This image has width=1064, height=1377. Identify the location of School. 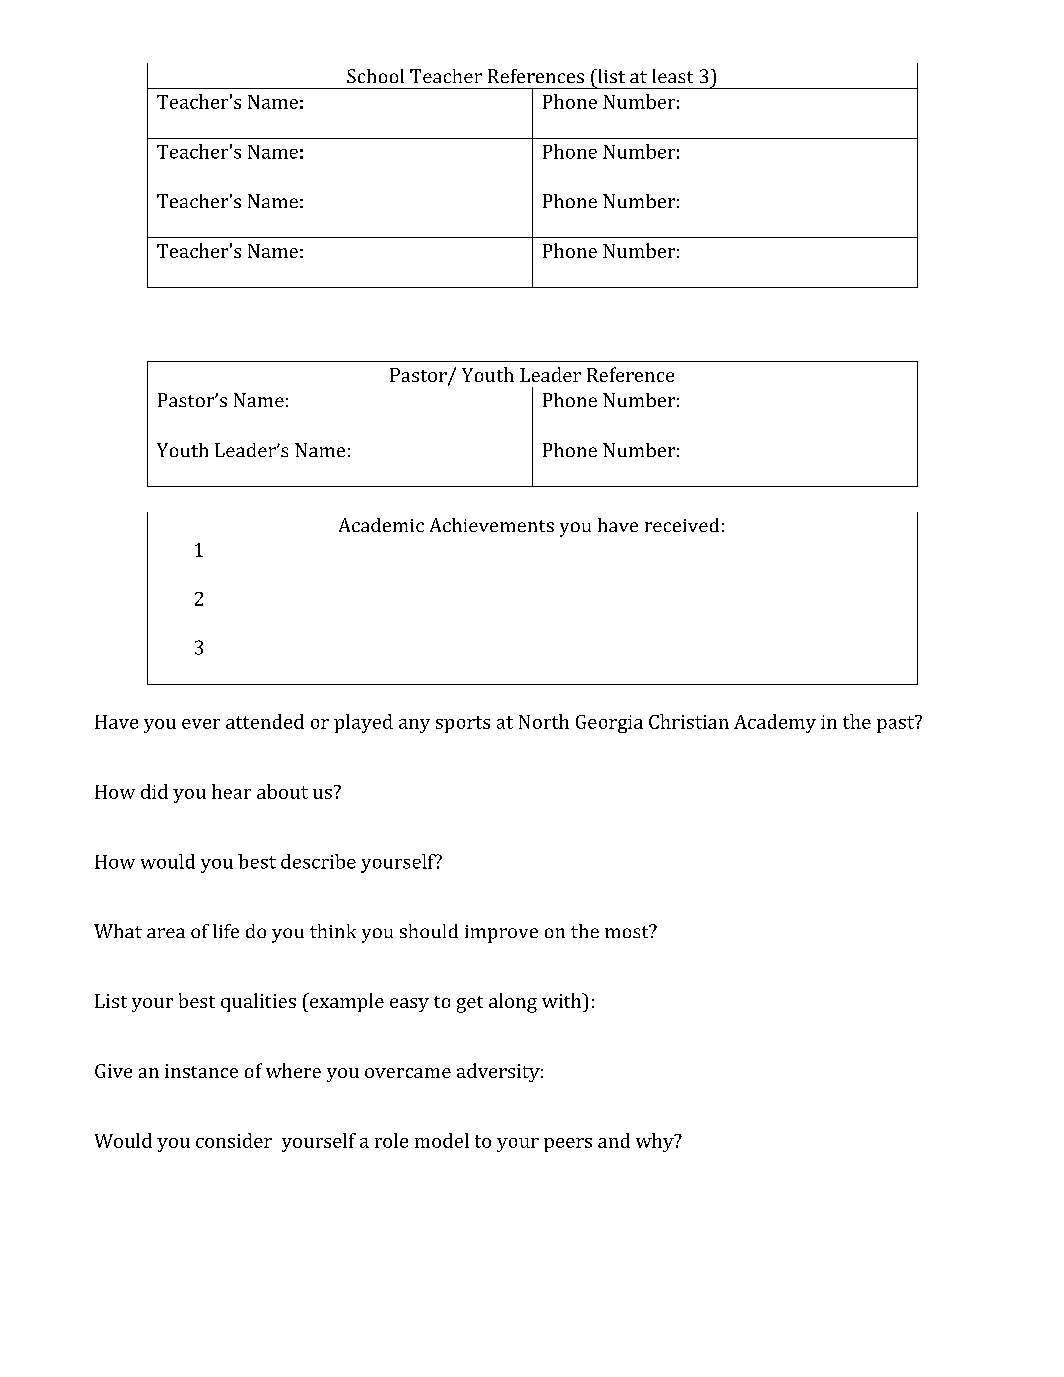
(375, 76).
